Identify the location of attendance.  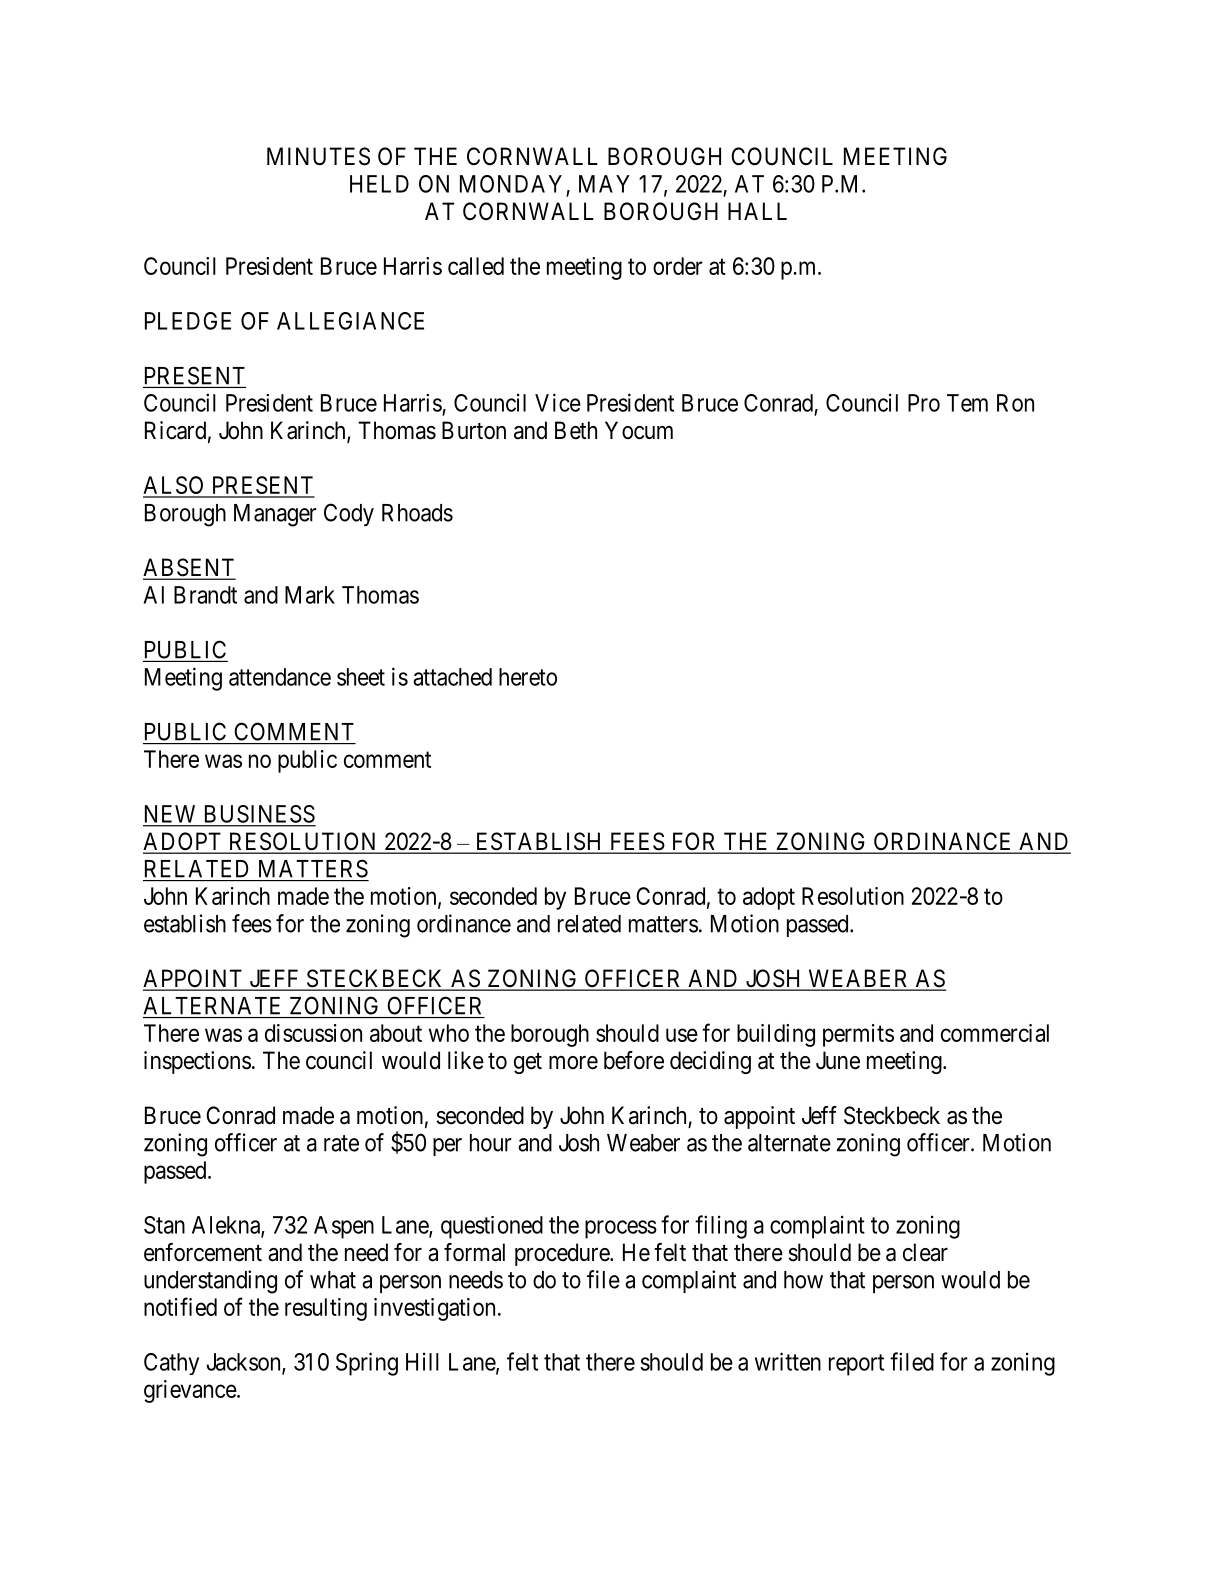
(280, 677).
